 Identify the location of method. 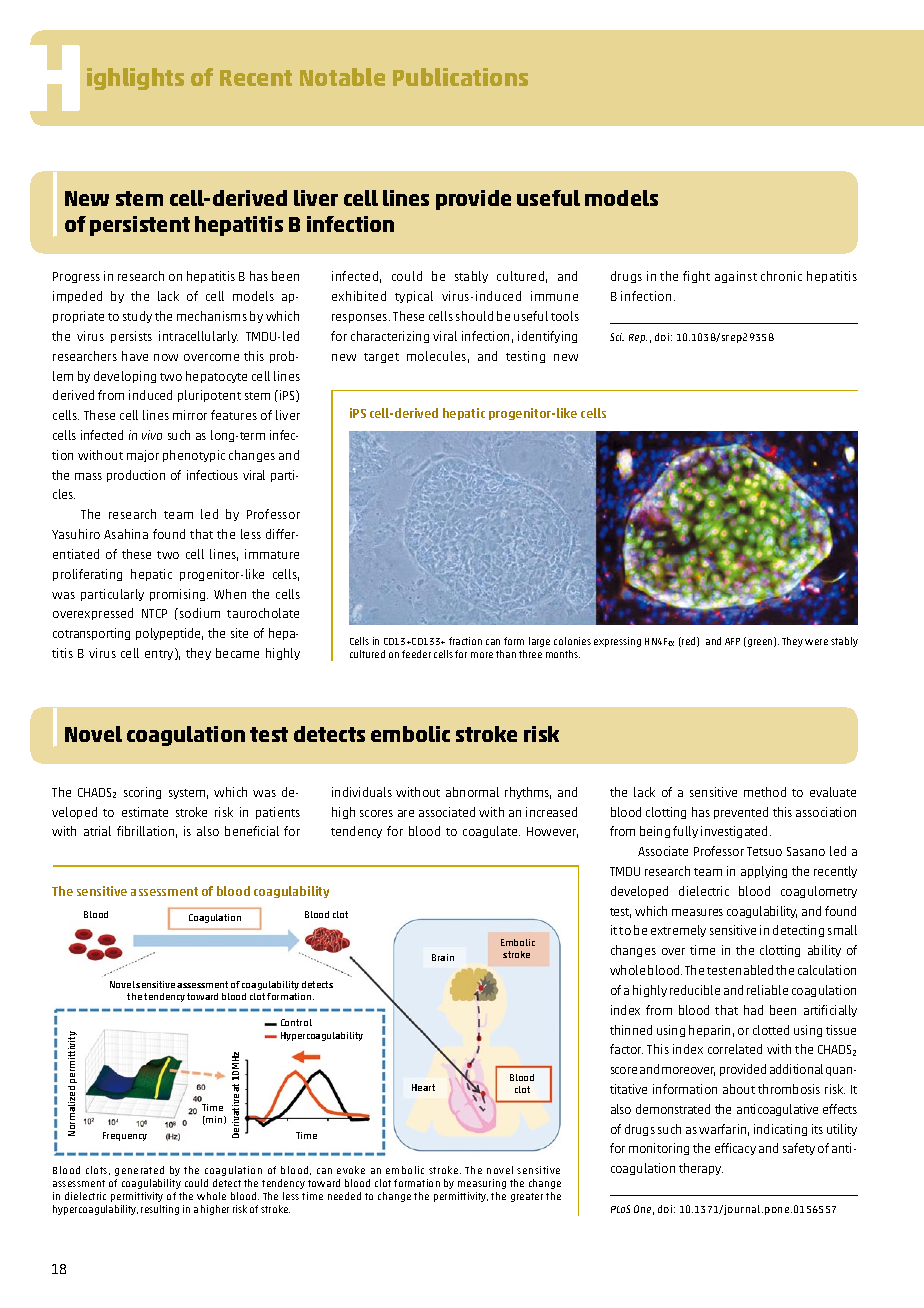
(765, 792).
